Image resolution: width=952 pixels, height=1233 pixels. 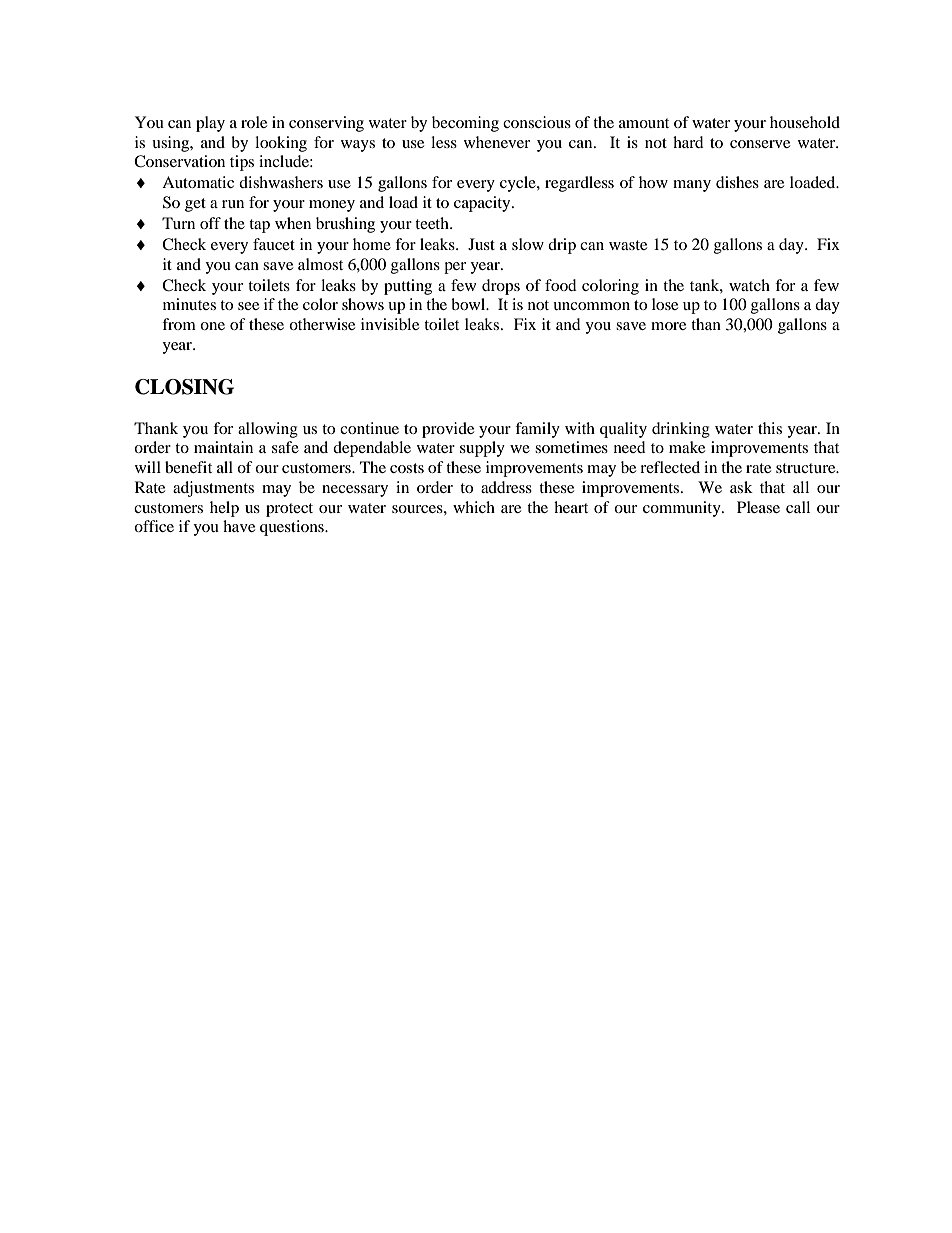 I want to click on play, so click(x=210, y=124).
